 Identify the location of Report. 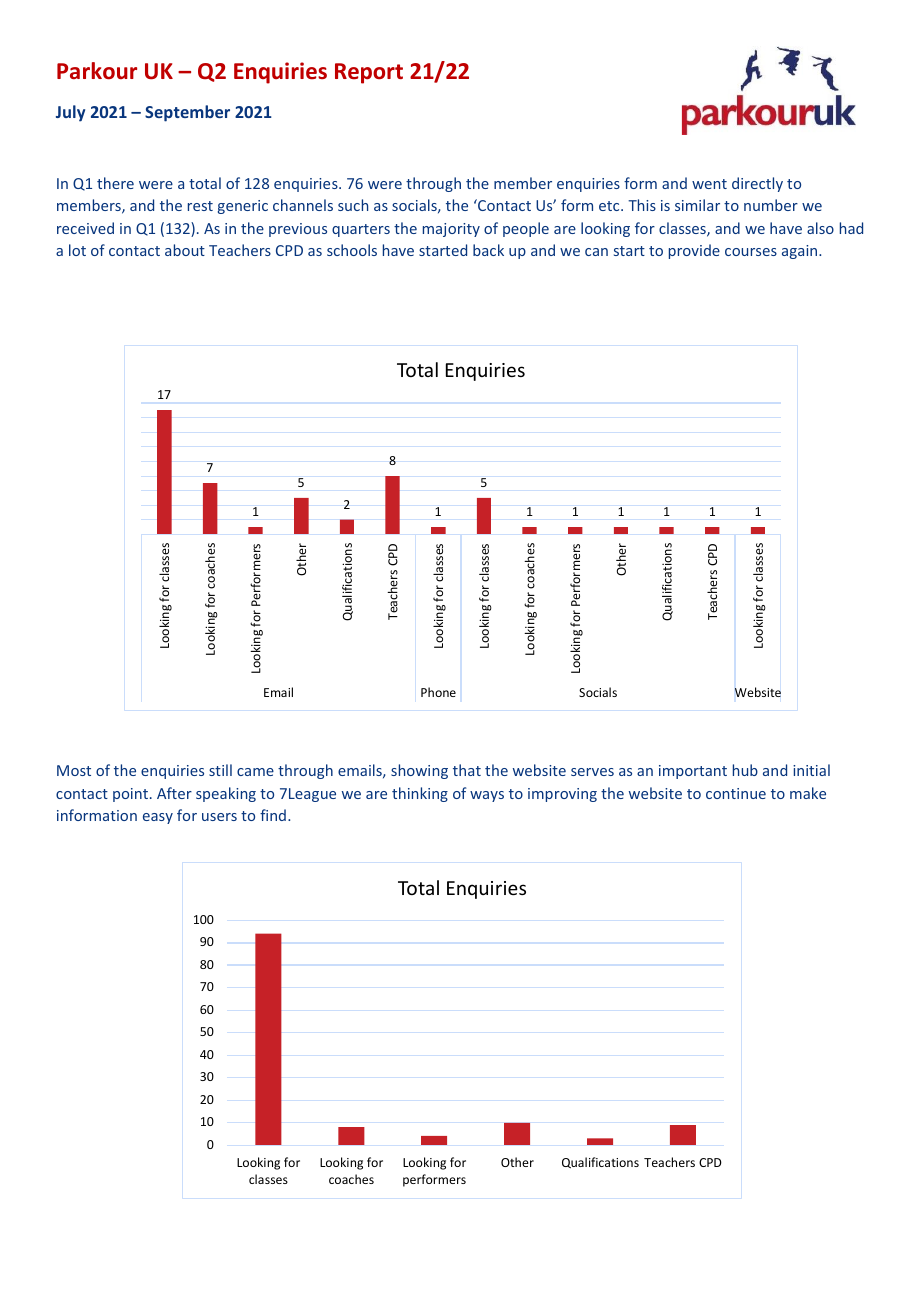
(369, 73).
